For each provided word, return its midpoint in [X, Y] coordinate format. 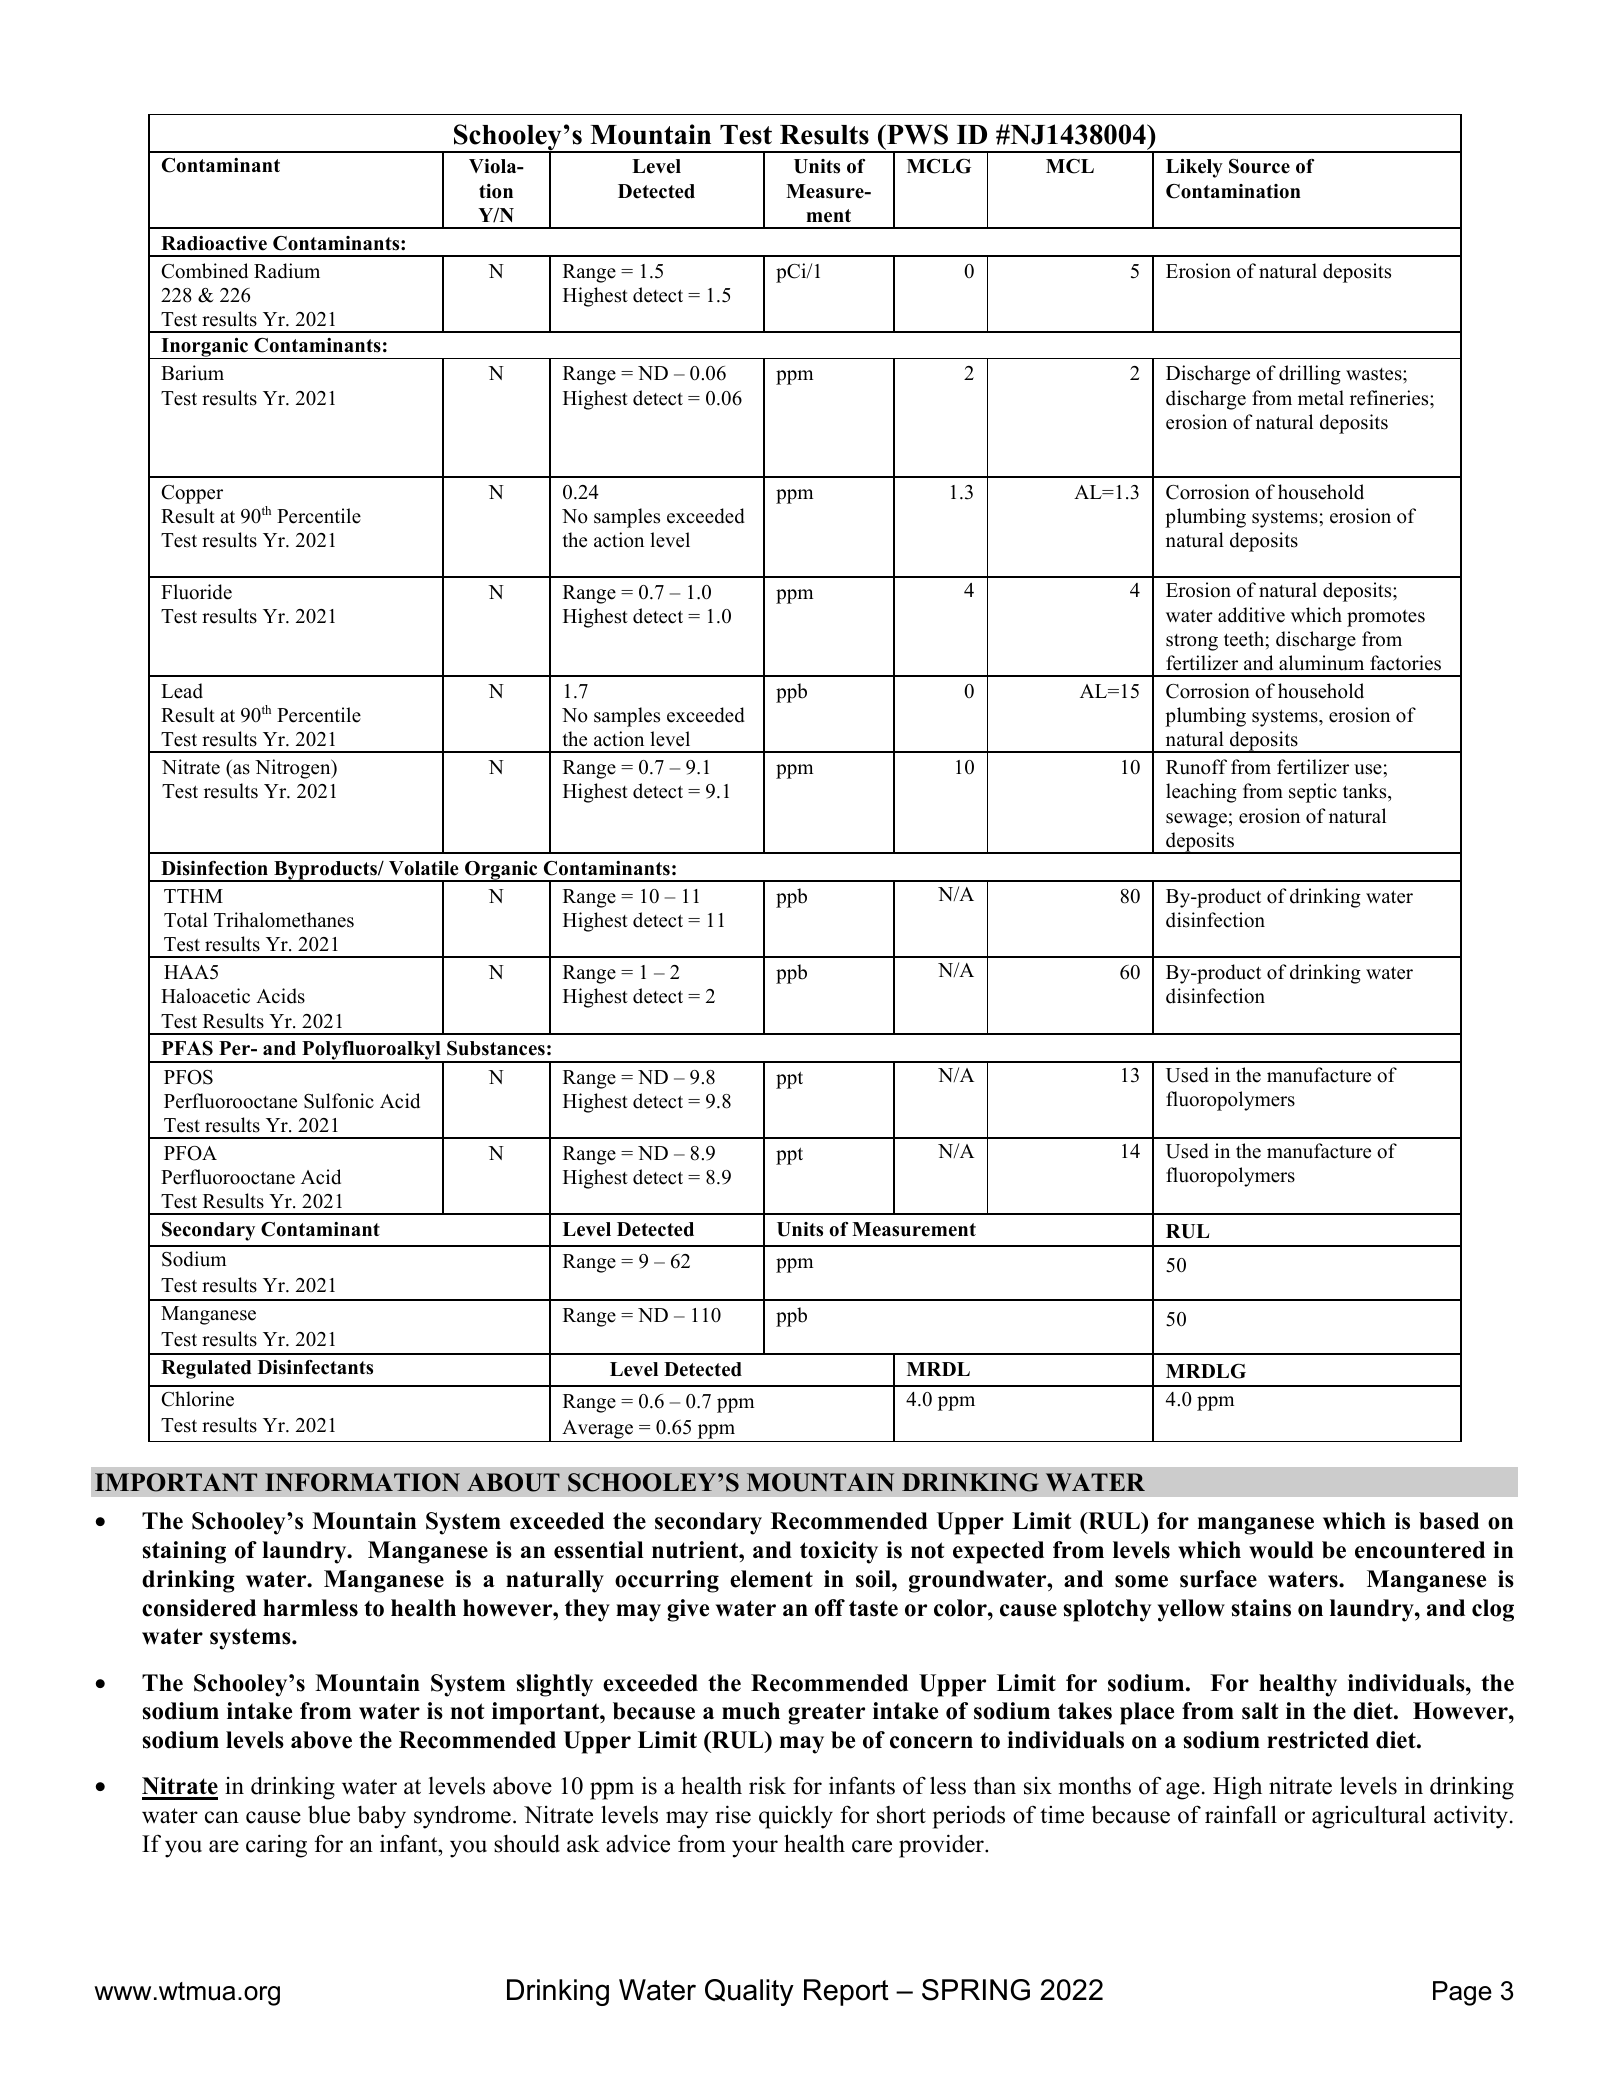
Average [597, 1429]
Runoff [1196, 767]
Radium [287, 271]
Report [846, 1992]
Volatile [424, 868]
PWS [916, 134]
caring [276, 1846]
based [1449, 1521]
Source [1259, 166]
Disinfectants [315, 1367]
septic [1313, 793]
